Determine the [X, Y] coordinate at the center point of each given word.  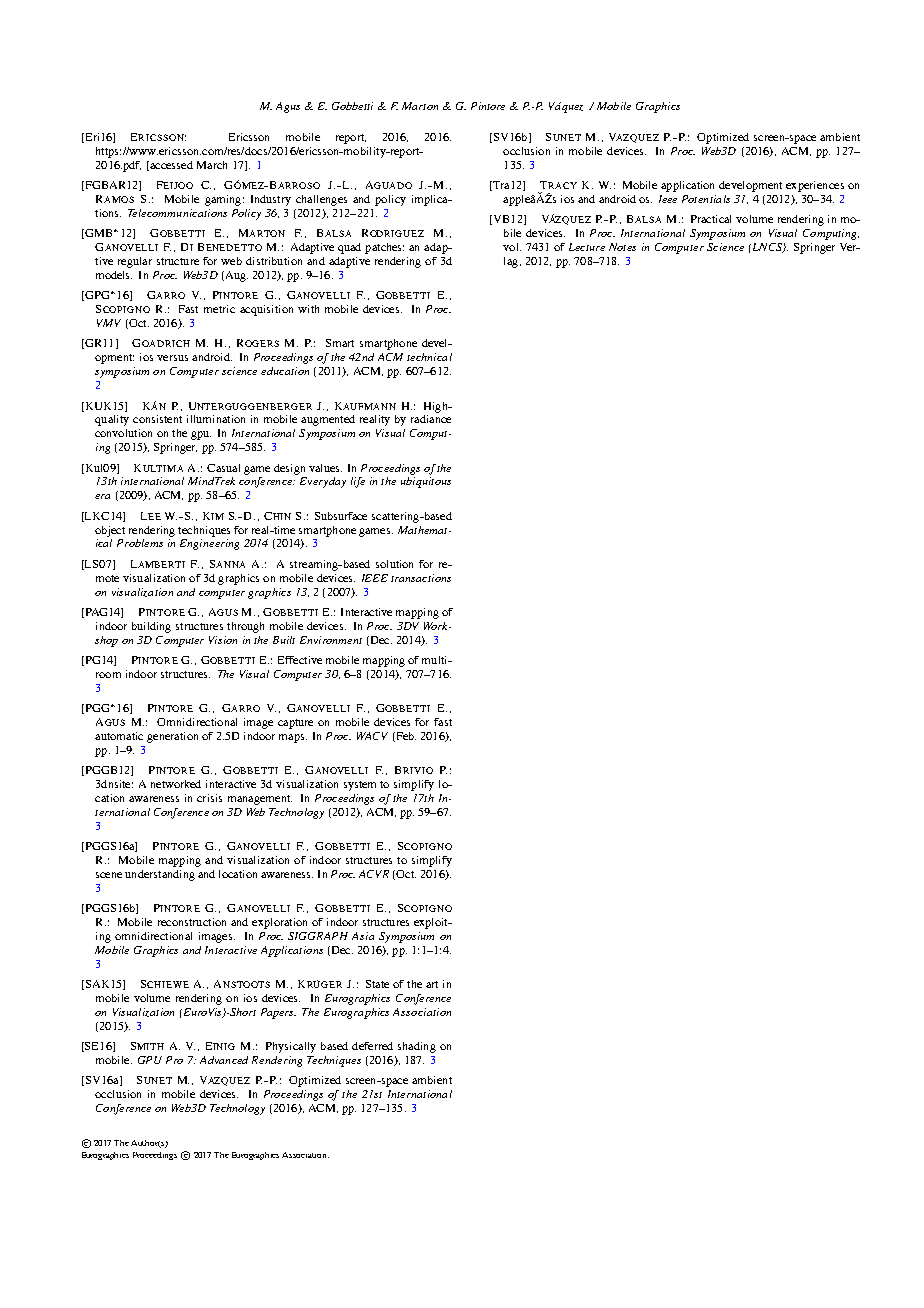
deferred [372, 1046]
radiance [431, 419]
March [212, 165]
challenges [321, 200]
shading [417, 1047]
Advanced [224, 1060]
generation [172, 737]
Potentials [706, 199]
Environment [331, 640]
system [360, 786]
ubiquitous [426, 482]
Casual [223, 468]
